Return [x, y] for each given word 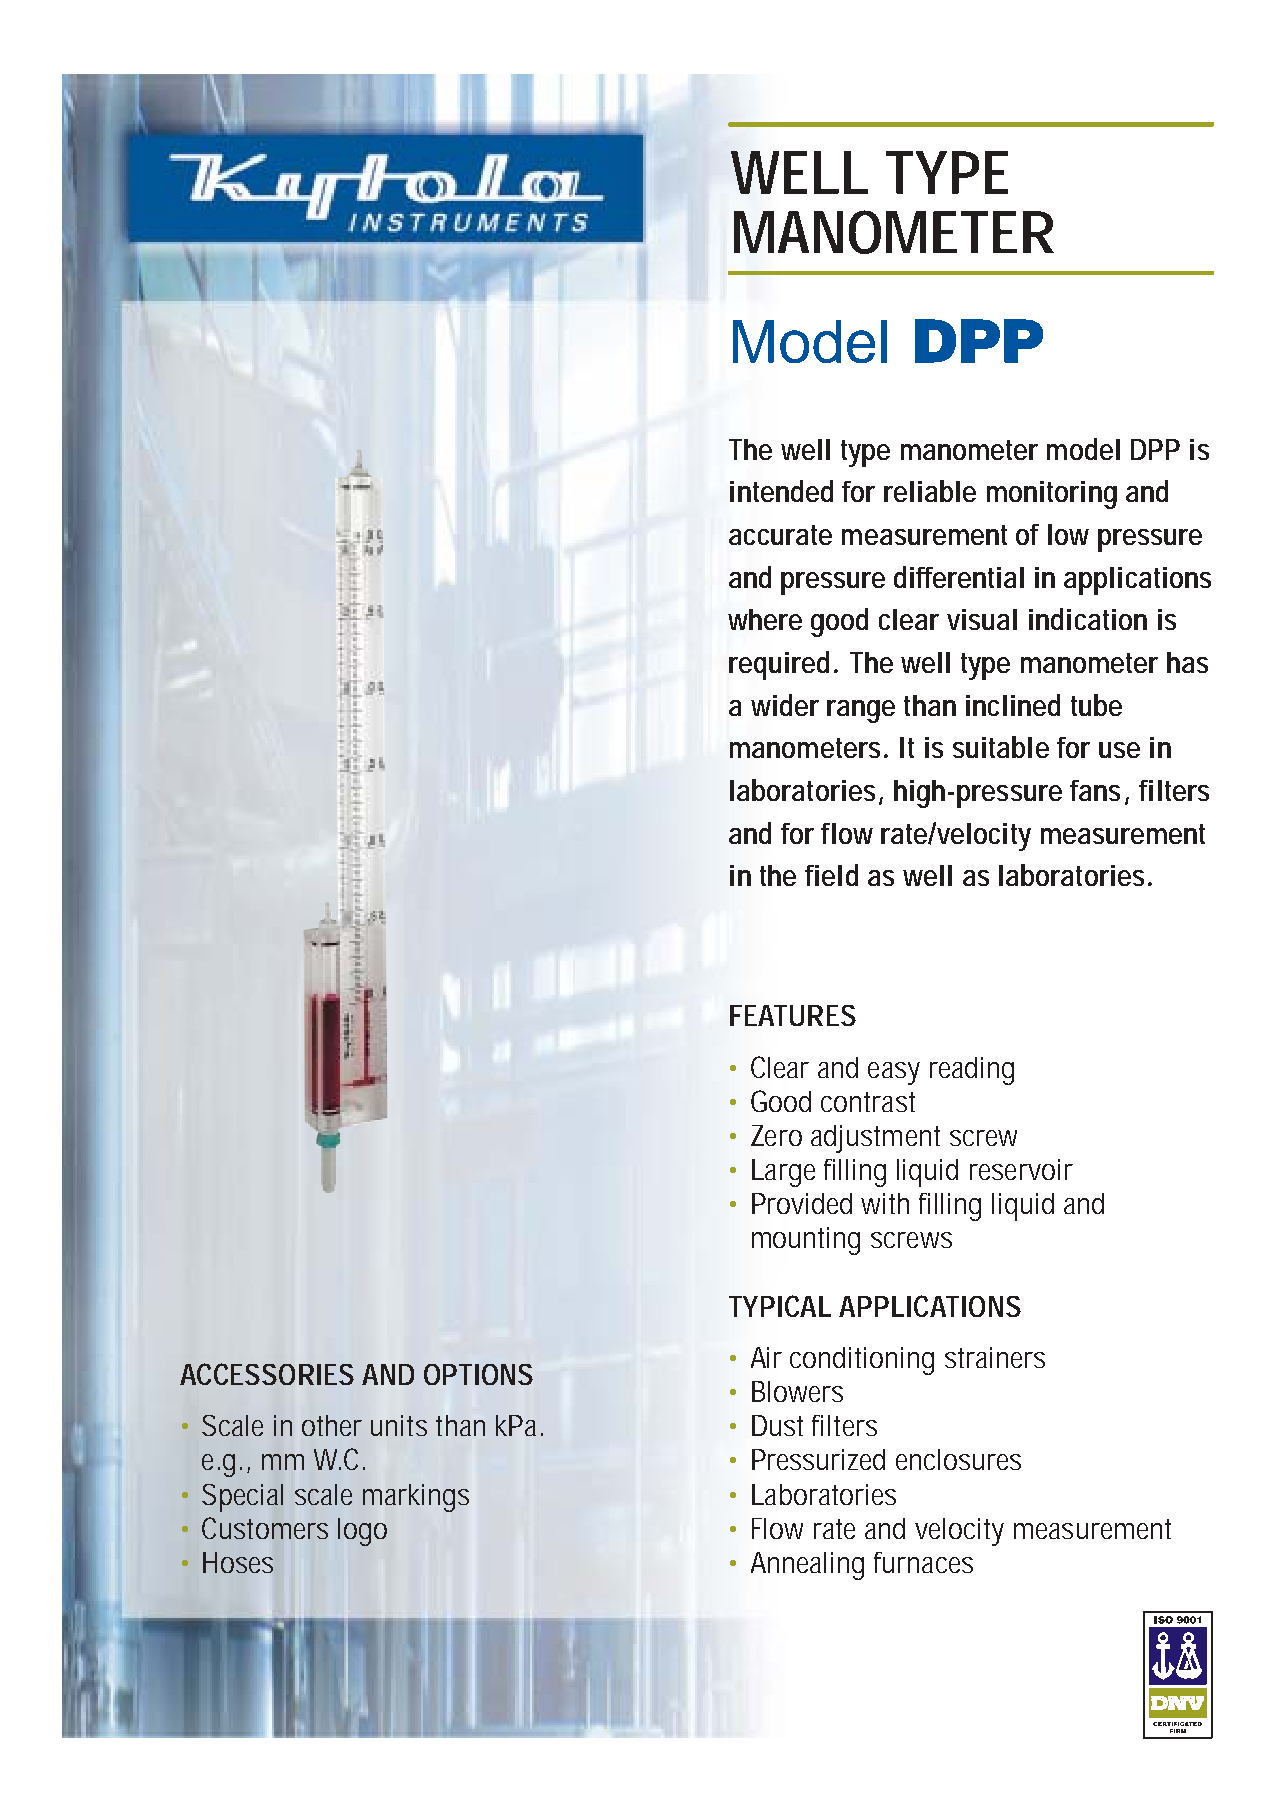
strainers [995, 1357]
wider [785, 705]
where [765, 619]
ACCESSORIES [267, 1374]
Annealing [807, 1566]
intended [781, 491]
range [861, 711]
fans [1098, 792]
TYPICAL [780, 1306]
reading [972, 1071]
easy [894, 1073]
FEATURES [793, 1015]
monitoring [1052, 495]
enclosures [958, 1459]
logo [362, 1532]
